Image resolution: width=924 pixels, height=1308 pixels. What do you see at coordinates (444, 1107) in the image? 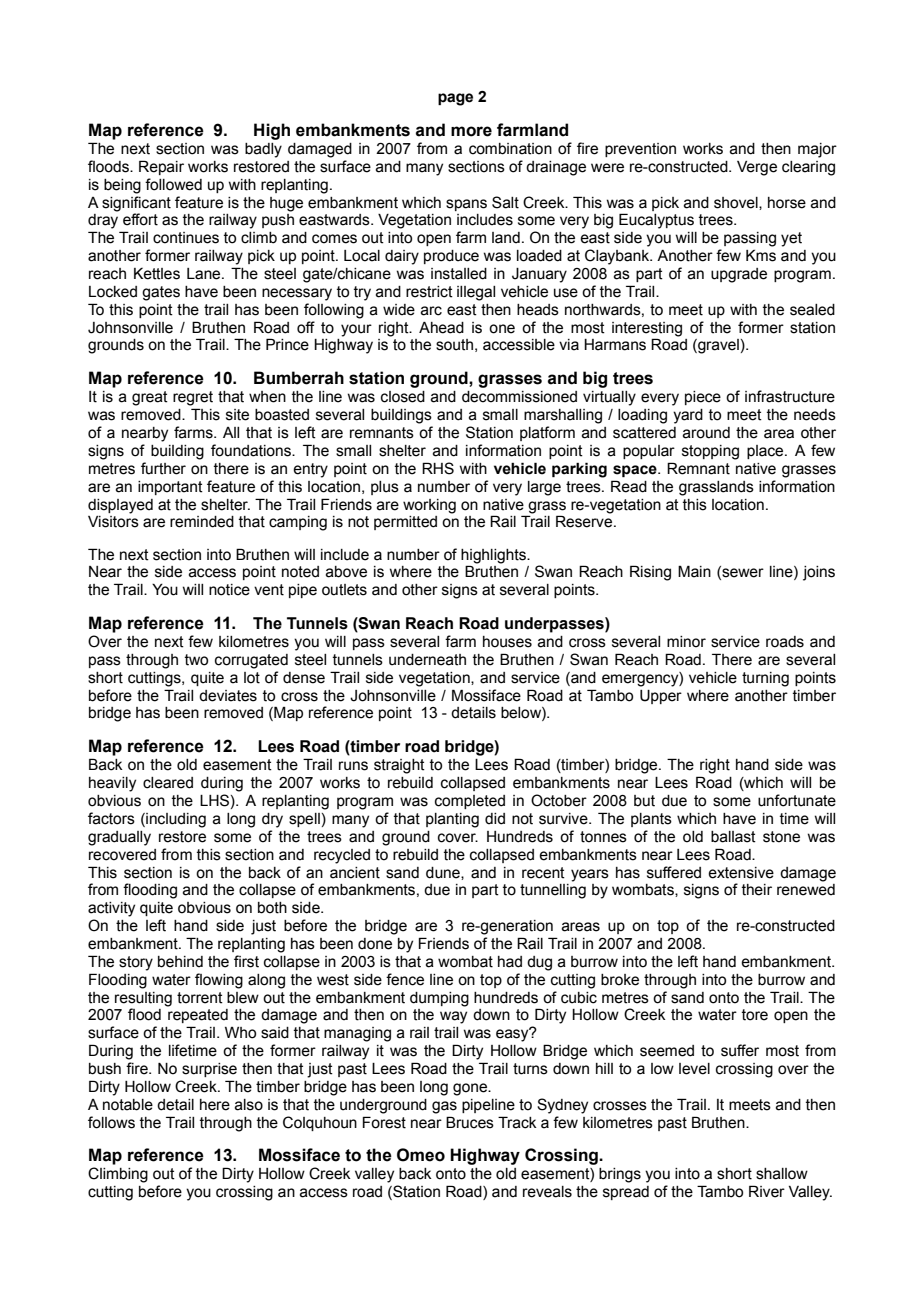
I see `gas` at bounding box center [444, 1107].
